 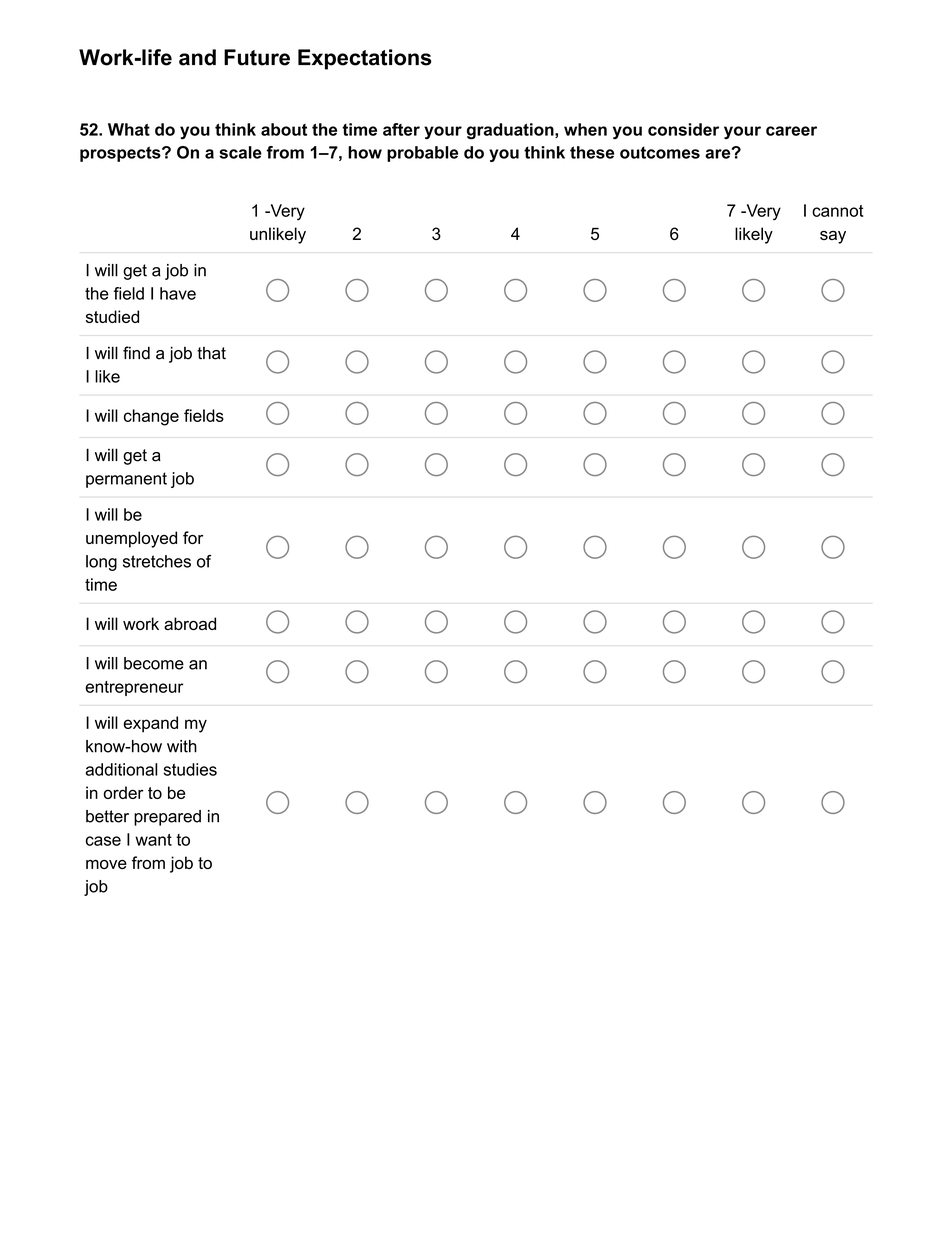 I want to click on become, so click(x=154, y=663).
